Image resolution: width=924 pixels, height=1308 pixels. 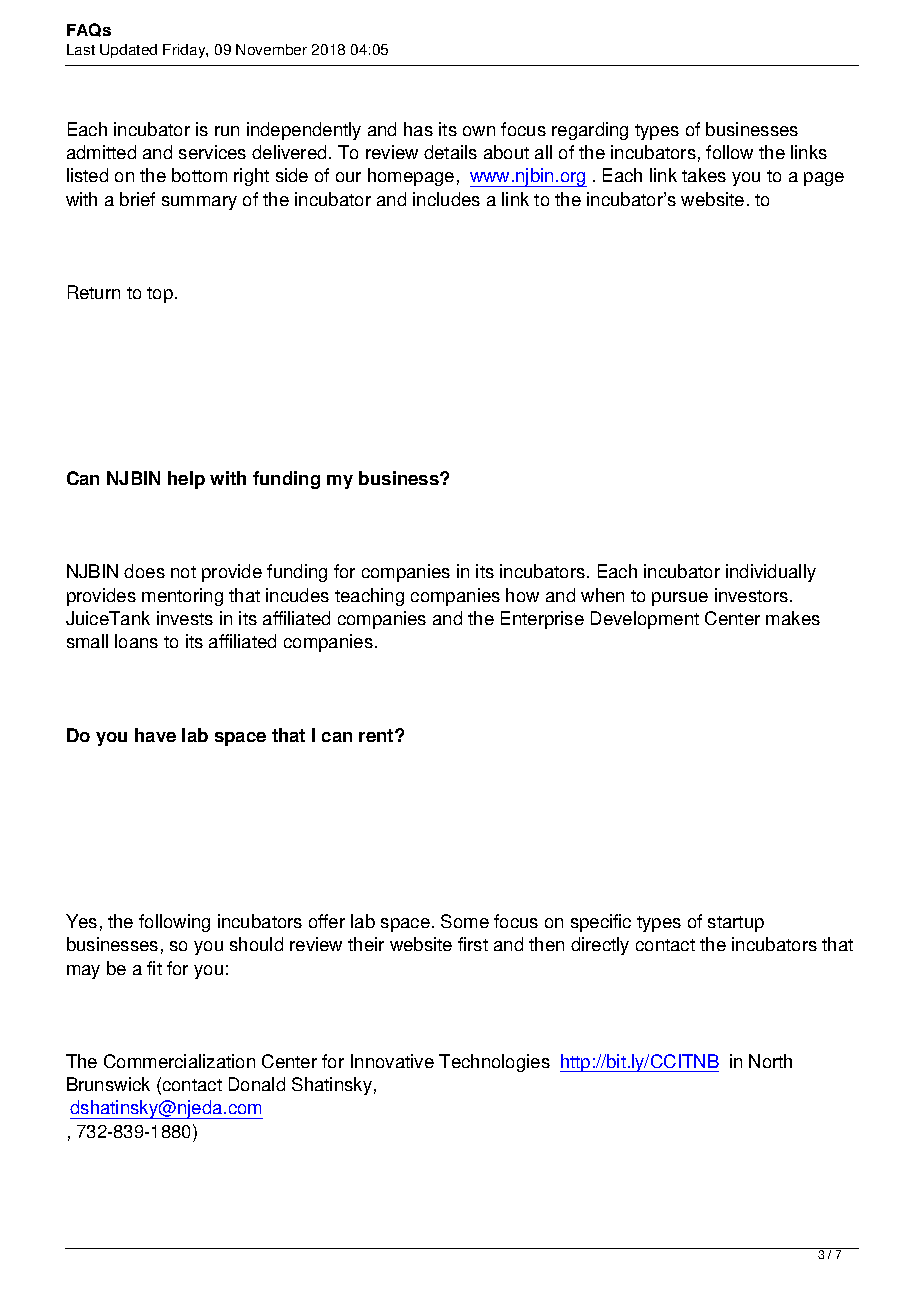 I want to click on have, so click(x=155, y=735).
